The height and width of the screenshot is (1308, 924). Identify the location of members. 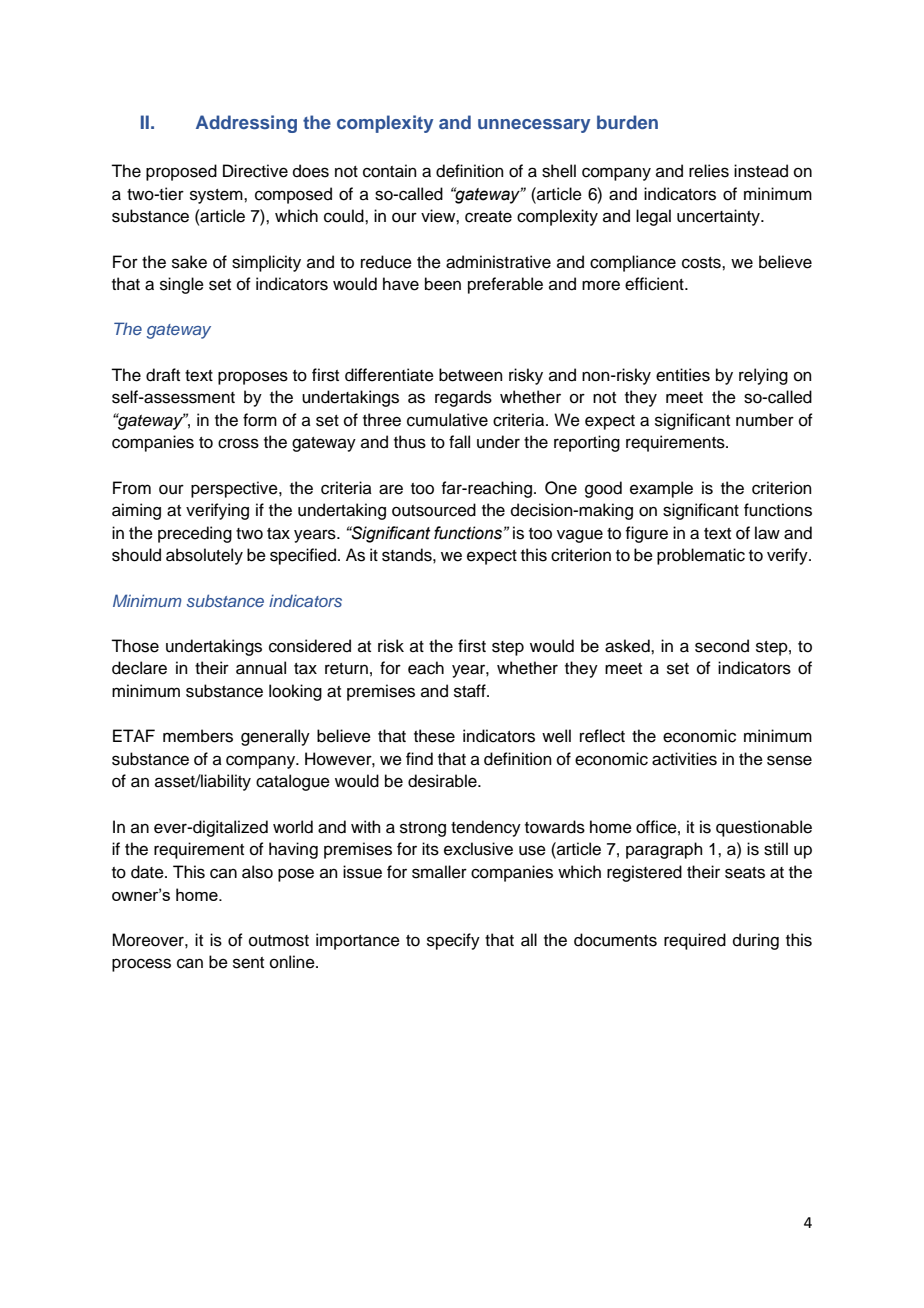
(198, 736).
